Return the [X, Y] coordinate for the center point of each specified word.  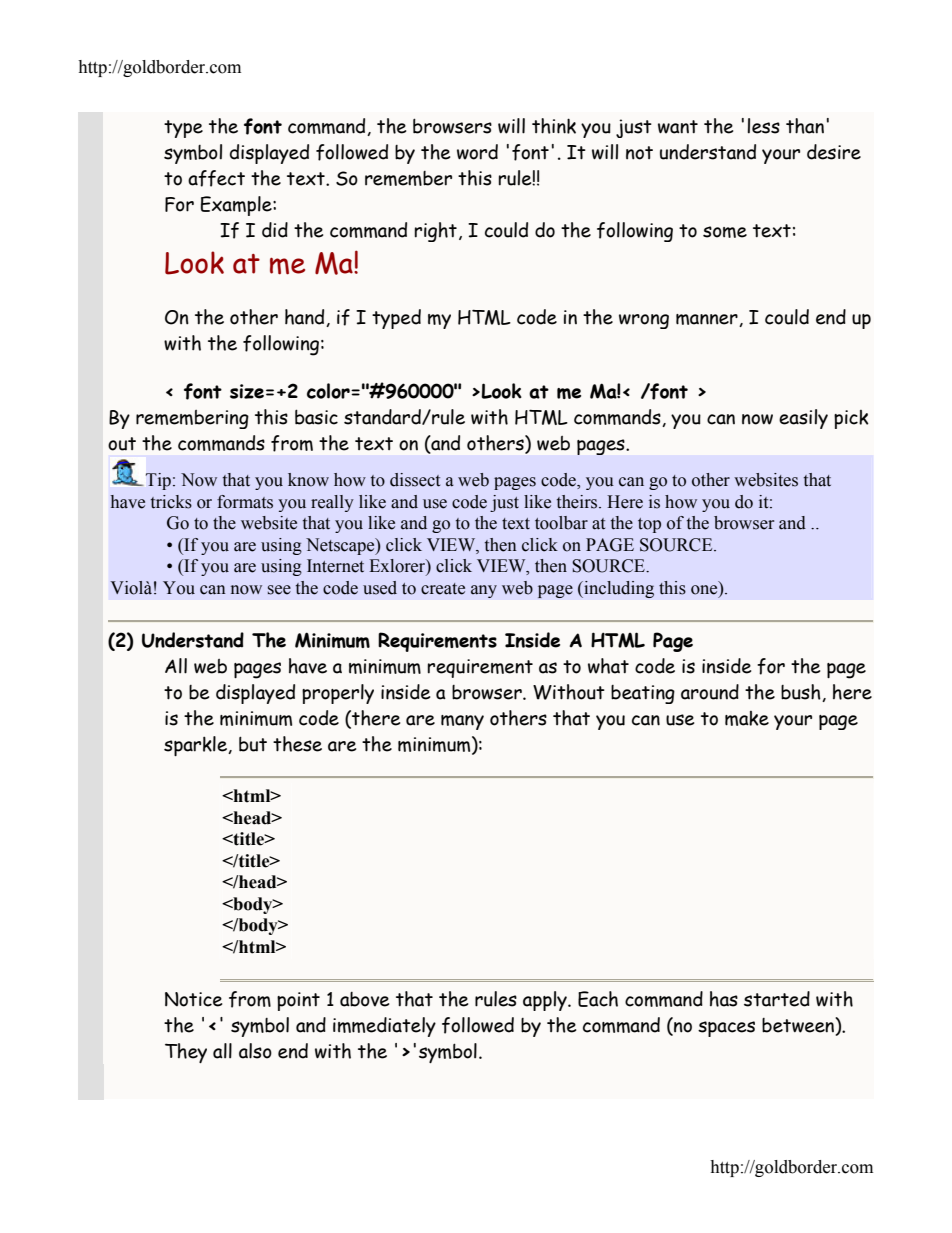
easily [803, 419]
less [763, 126]
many [462, 722]
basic [316, 417]
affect [216, 178]
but [253, 744]
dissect [415, 480]
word [477, 152]
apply [546, 1001]
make [747, 718]
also [255, 1051]
